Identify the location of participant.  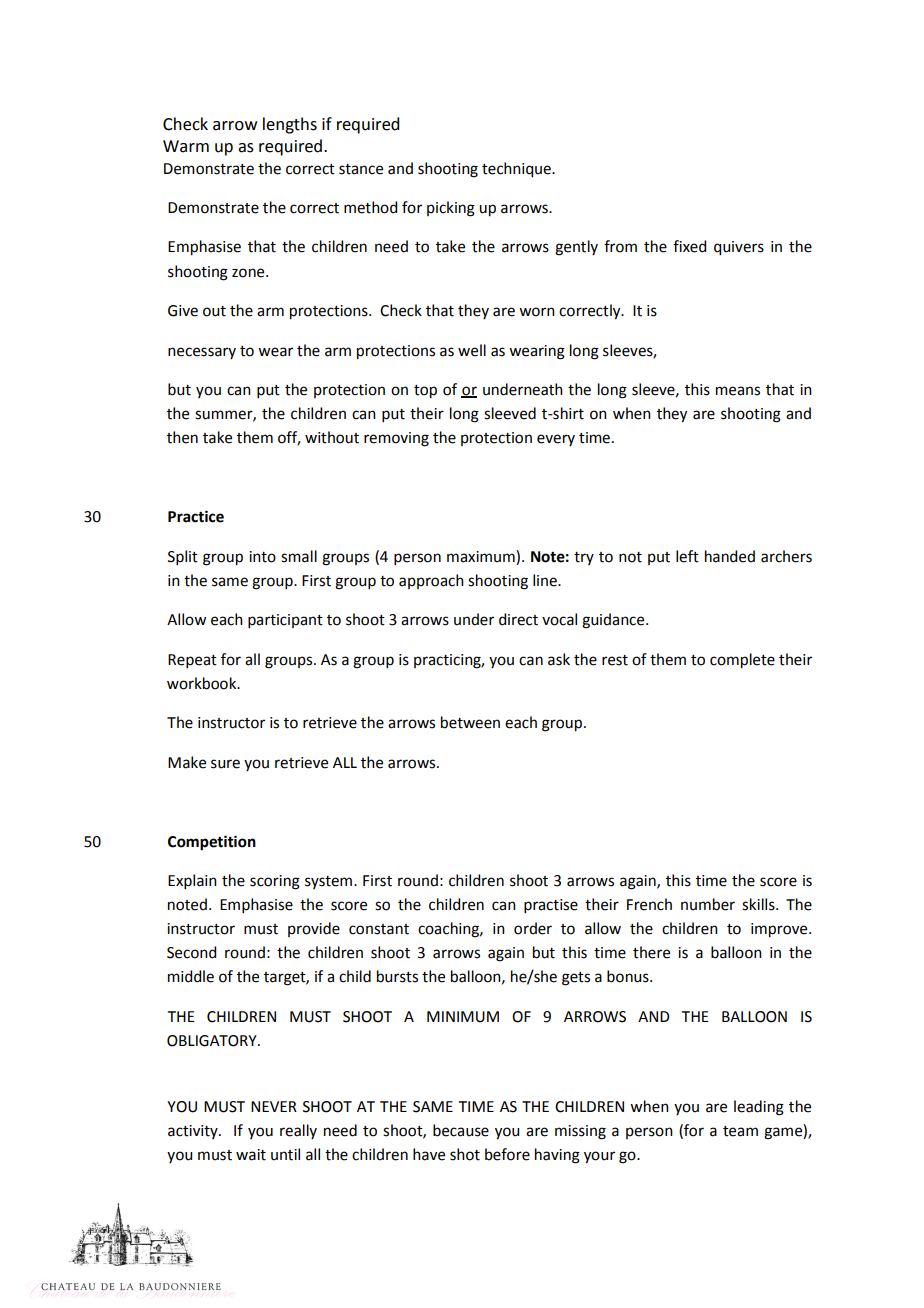
(285, 621).
